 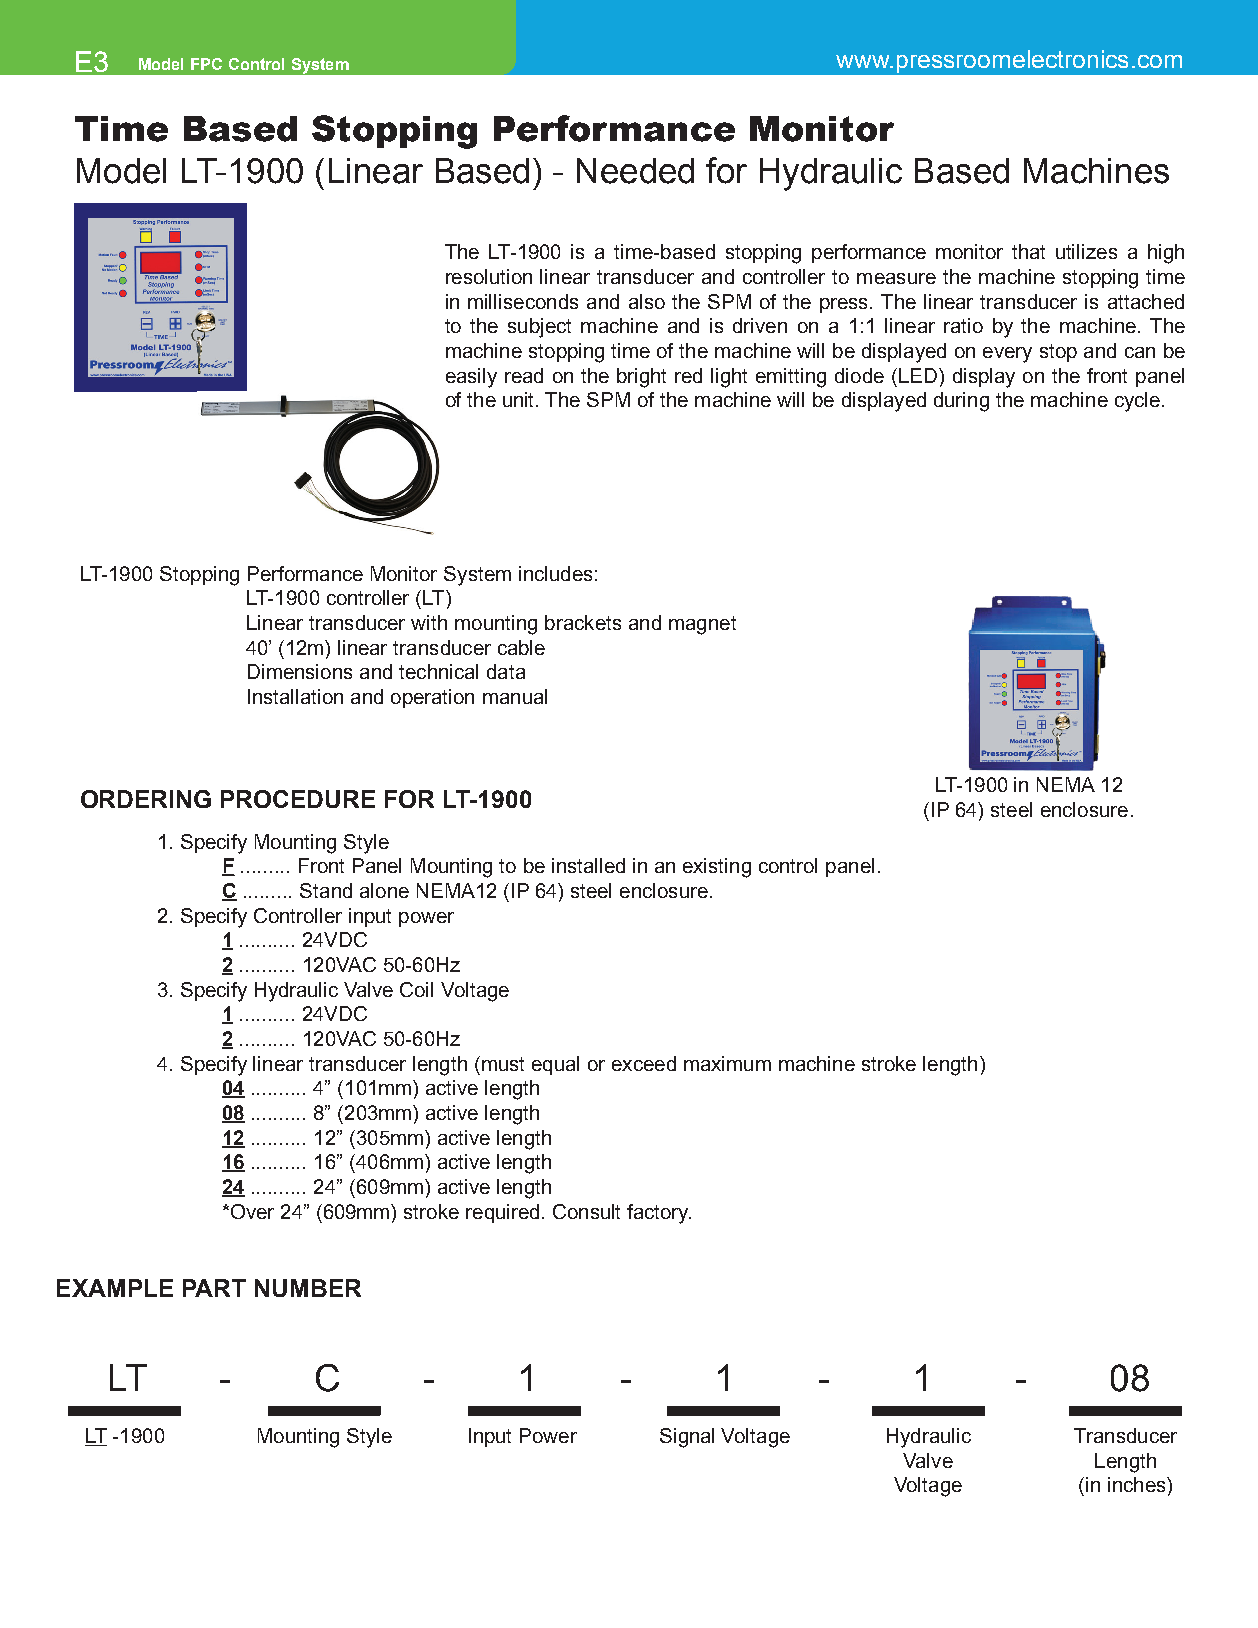 What do you see at coordinates (635, 171) in the document?
I see `Needed` at bounding box center [635, 171].
